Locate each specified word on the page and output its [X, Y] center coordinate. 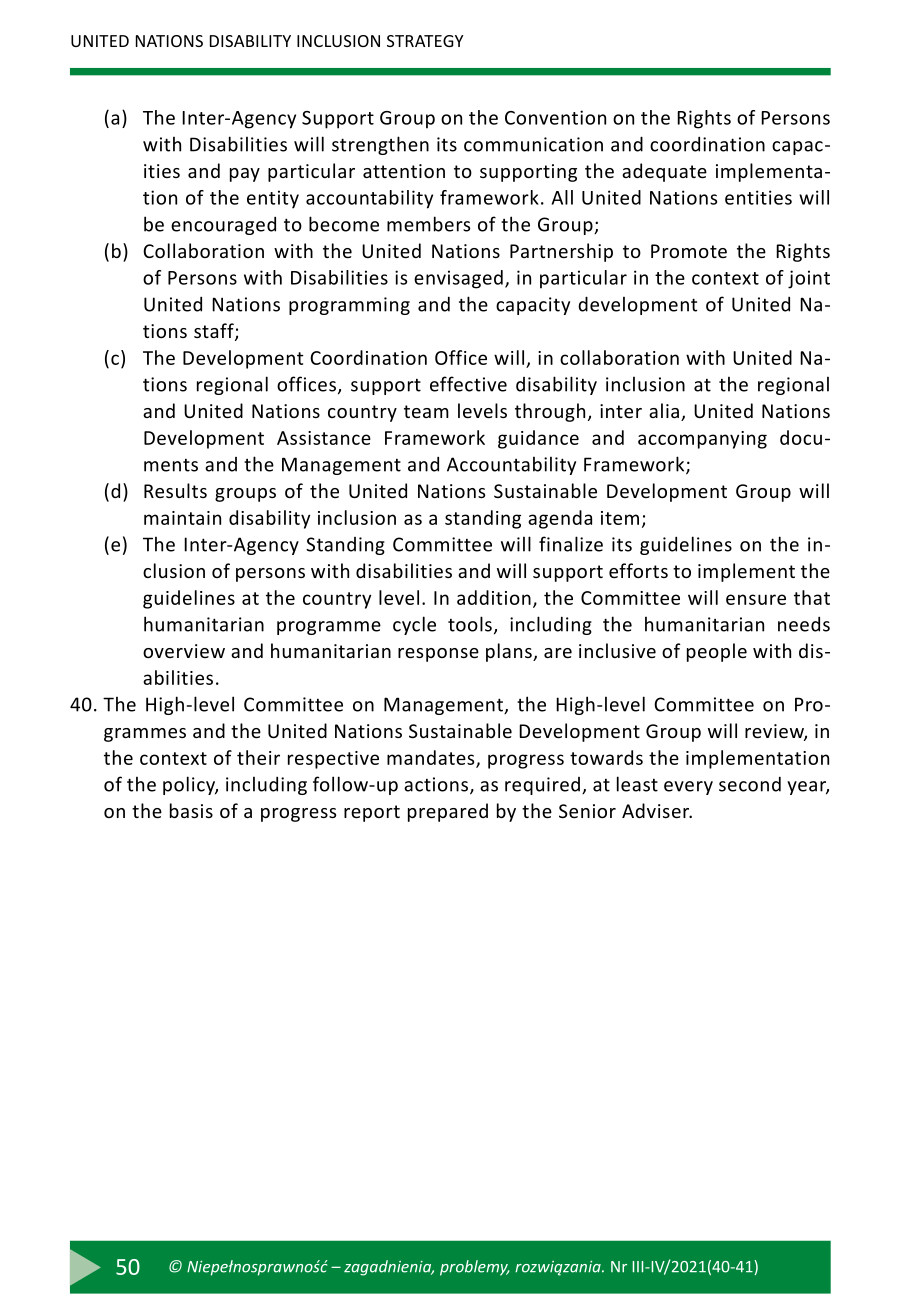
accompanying [702, 440]
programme [329, 628]
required [542, 786]
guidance [538, 439]
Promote [689, 251]
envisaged [458, 279]
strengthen [380, 145]
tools [470, 624]
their [258, 757]
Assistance [324, 438]
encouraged [223, 226]
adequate [664, 172]
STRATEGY [425, 41]
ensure [756, 599]
